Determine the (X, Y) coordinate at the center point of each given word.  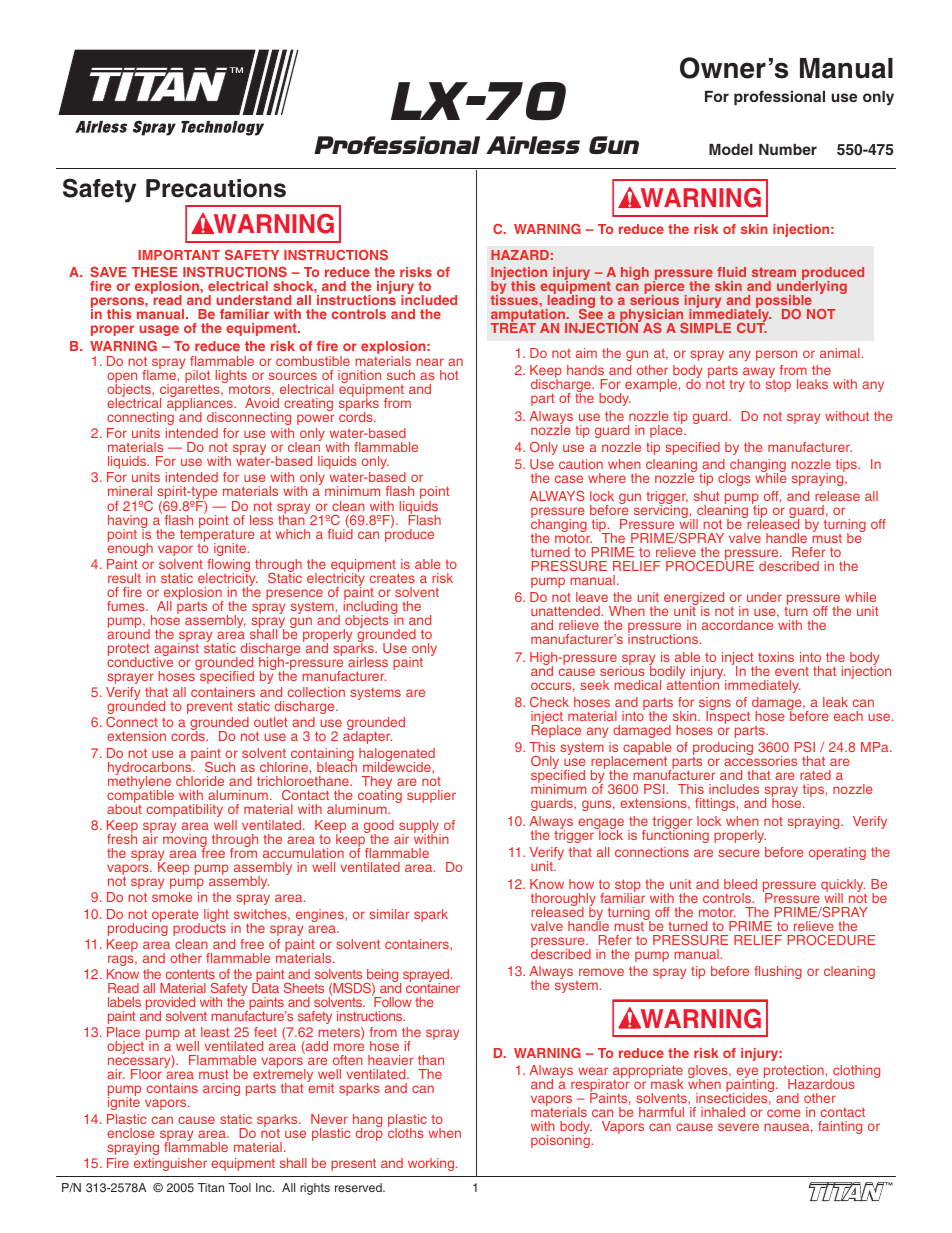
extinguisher (170, 1164)
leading (570, 302)
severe (738, 1127)
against (176, 650)
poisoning (560, 1140)
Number (788, 149)
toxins (776, 657)
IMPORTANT (179, 255)
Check (549, 702)
